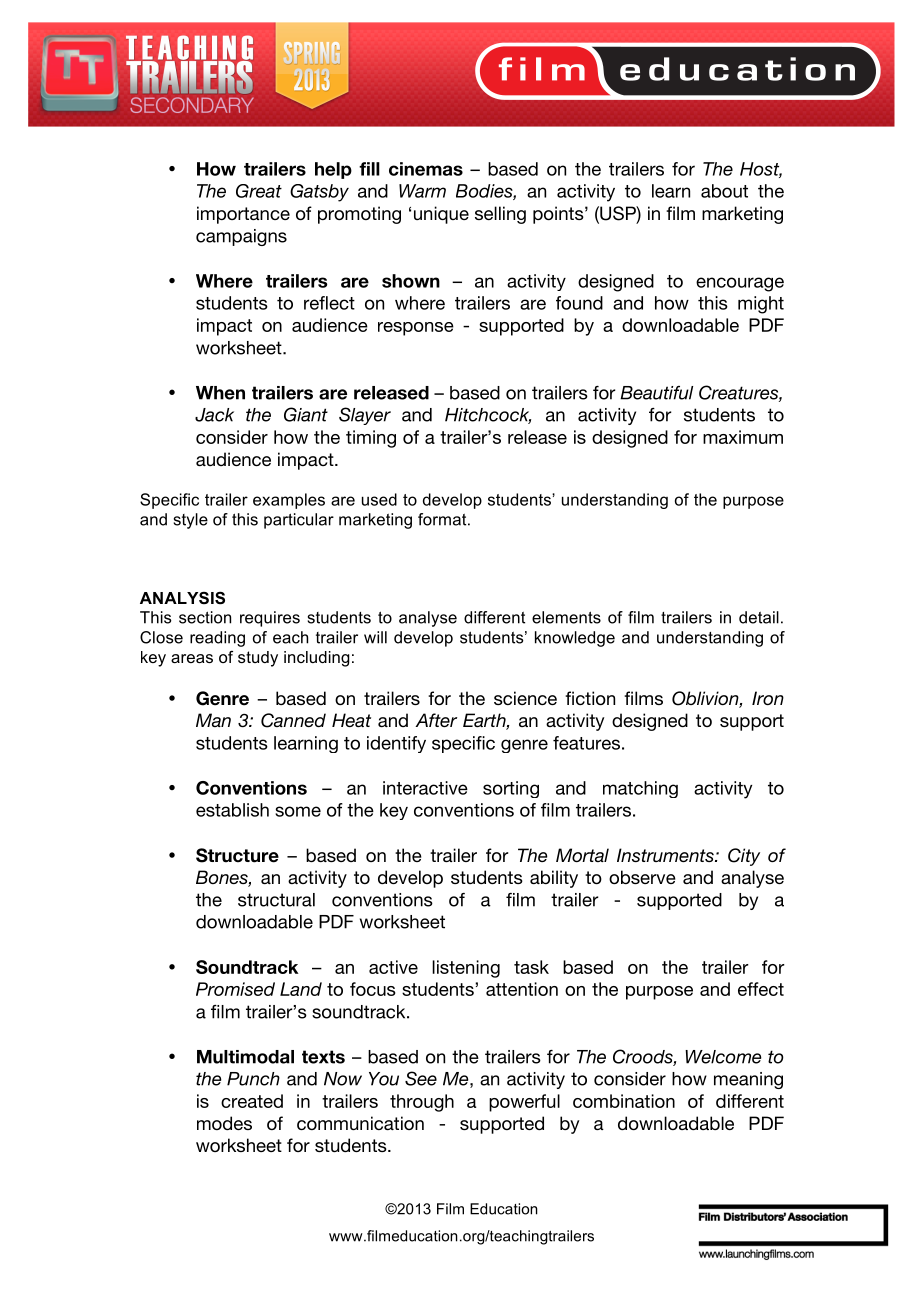  I want to click on Hitchcock, so click(488, 416).
